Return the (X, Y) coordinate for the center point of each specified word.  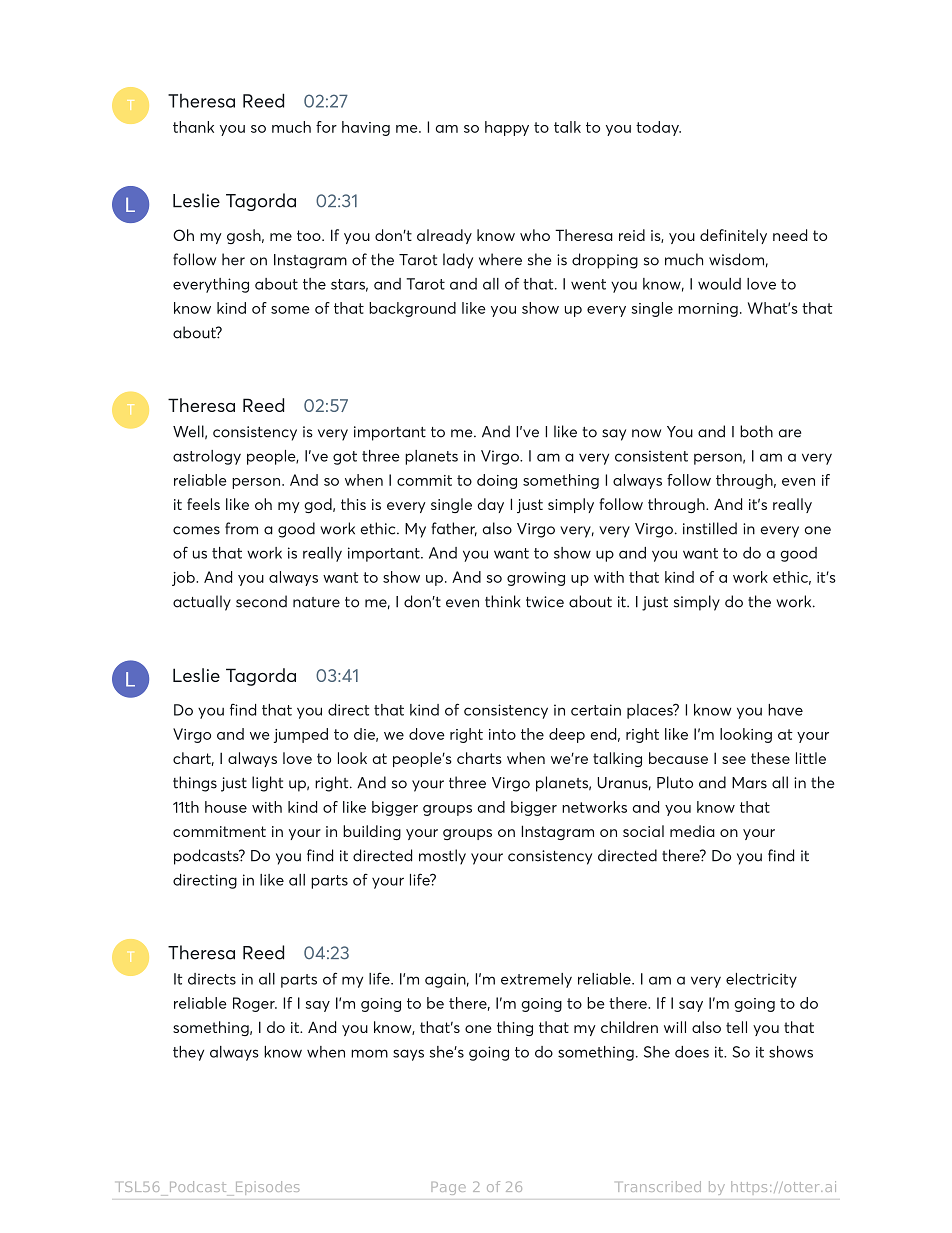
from (241, 528)
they (188, 1053)
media (692, 831)
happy (507, 128)
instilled (710, 528)
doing (497, 481)
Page (448, 1188)
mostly (442, 857)
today (658, 128)
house (226, 807)
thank (193, 127)
